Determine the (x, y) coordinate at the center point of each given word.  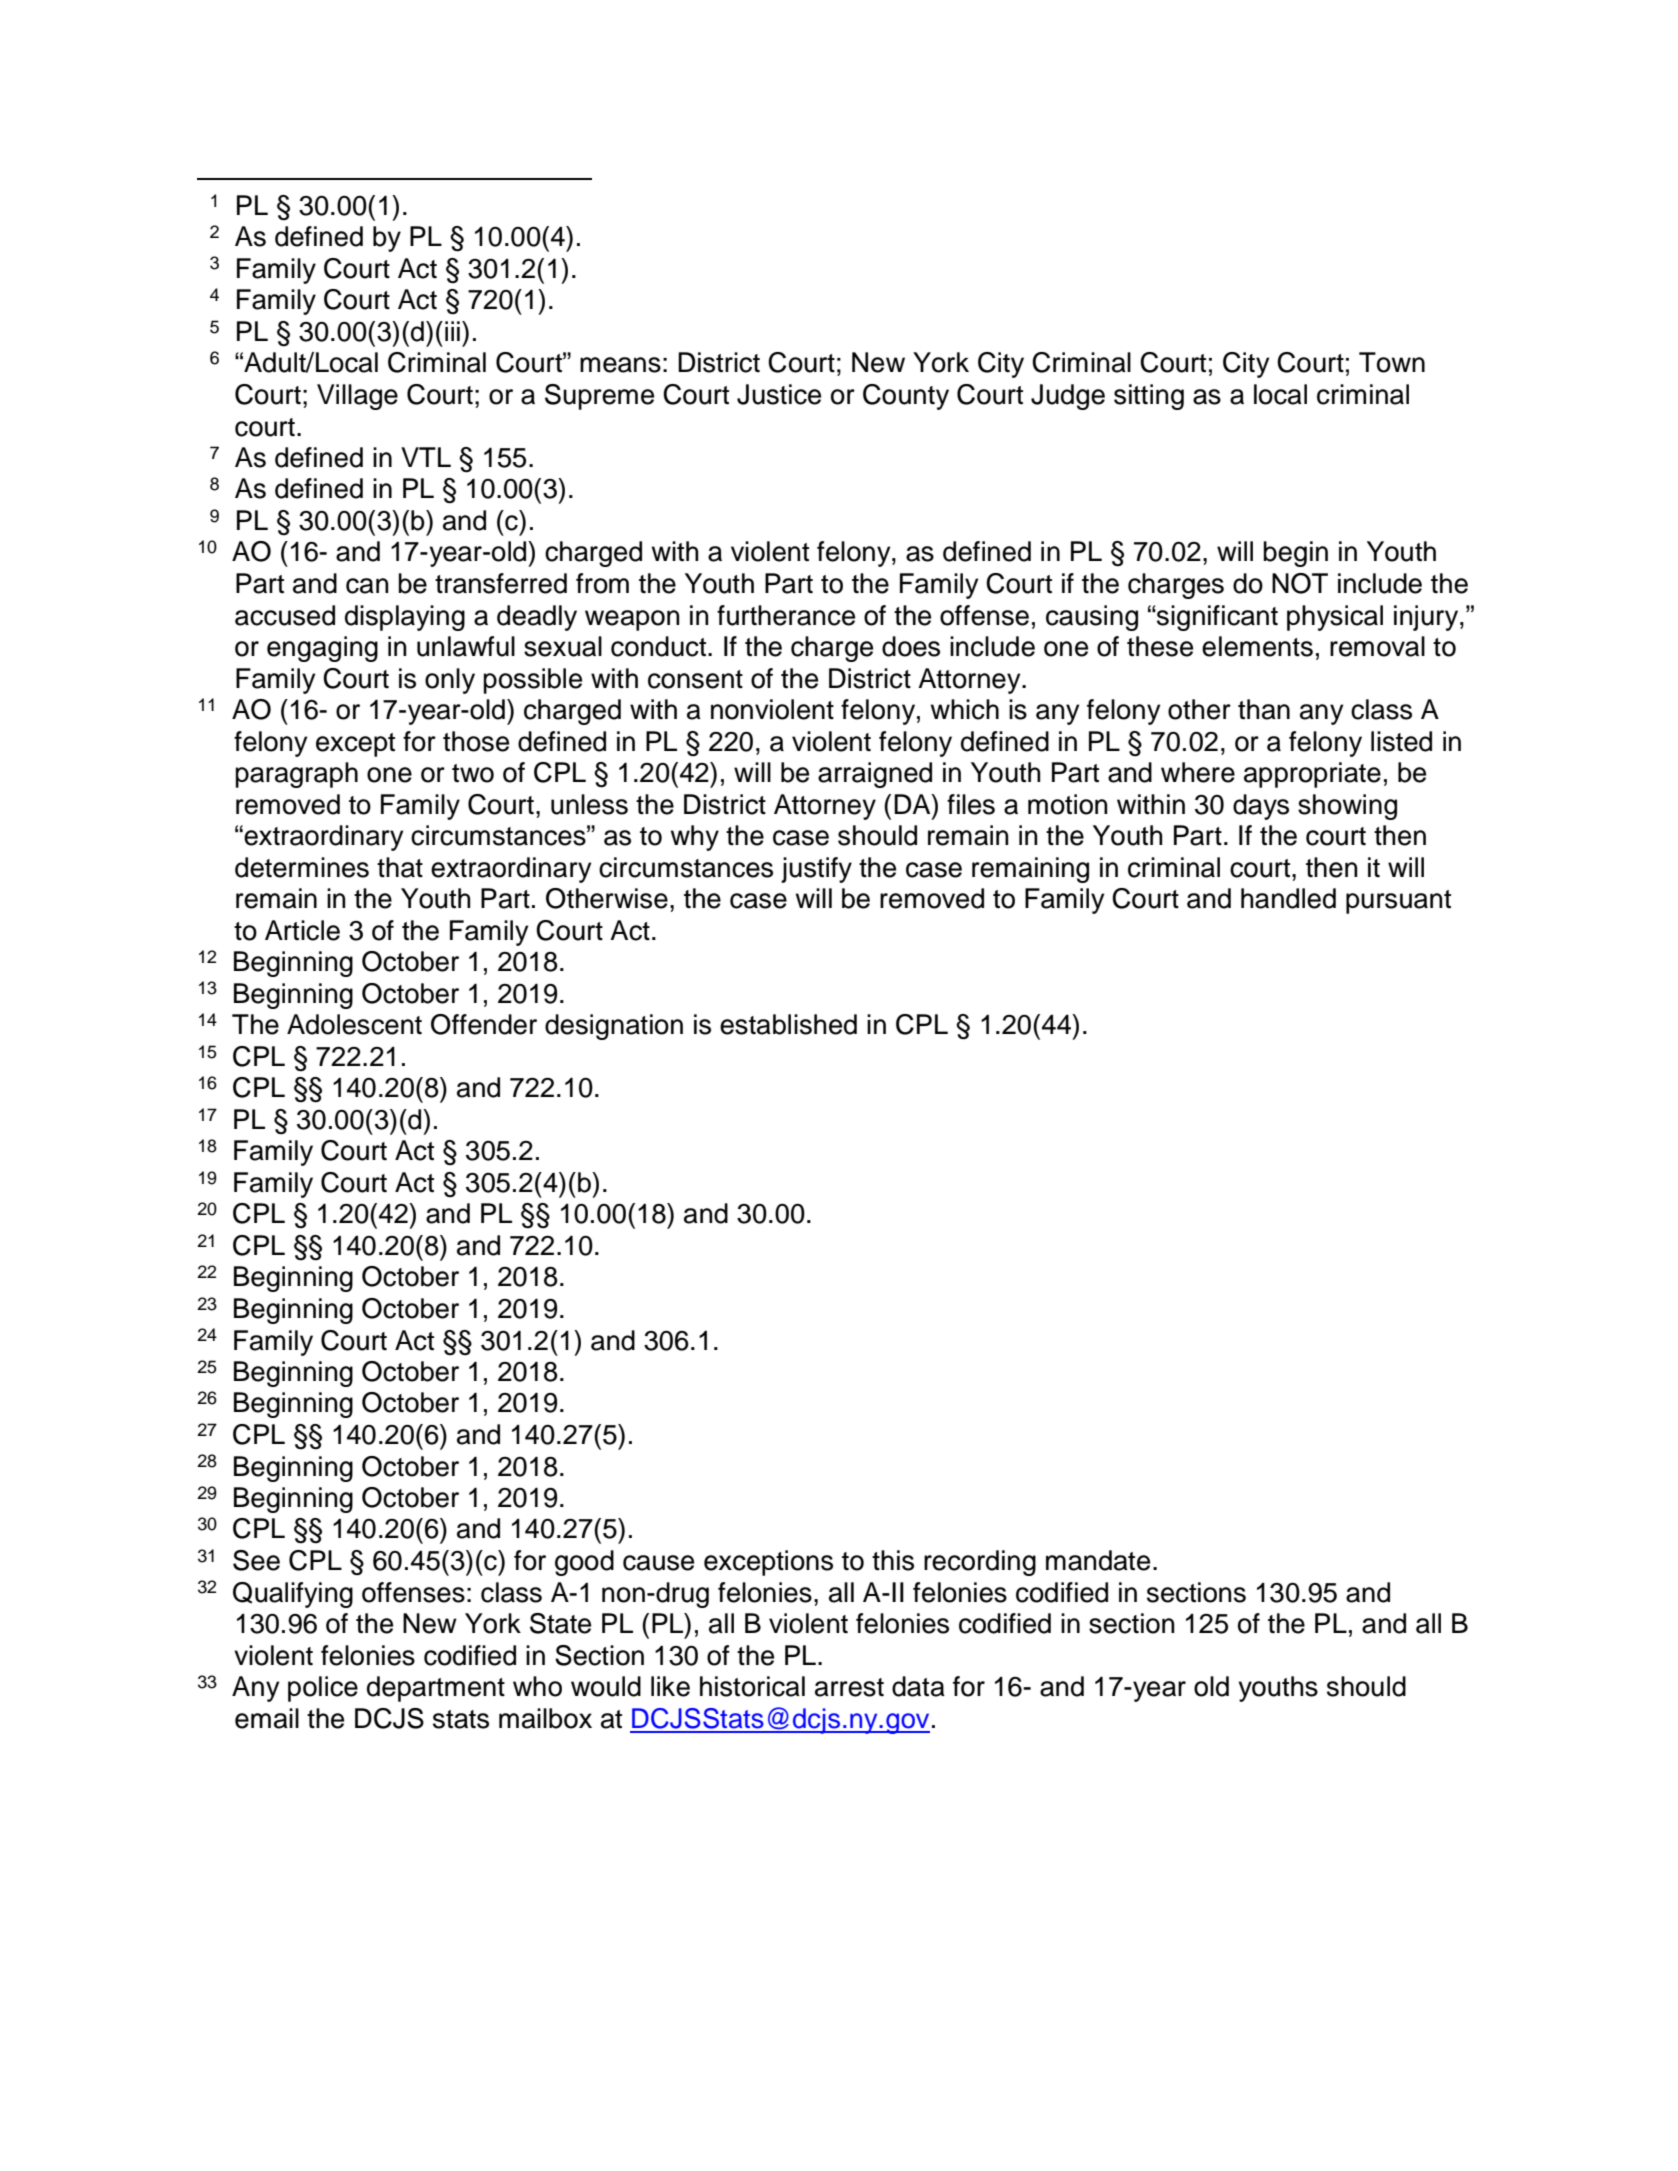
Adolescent (354, 1024)
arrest (849, 1687)
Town (1392, 362)
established (788, 1024)
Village (357, 397)
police (323, 1689)
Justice (779, 394)
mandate (1098, 1560)
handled (1288, 898)
